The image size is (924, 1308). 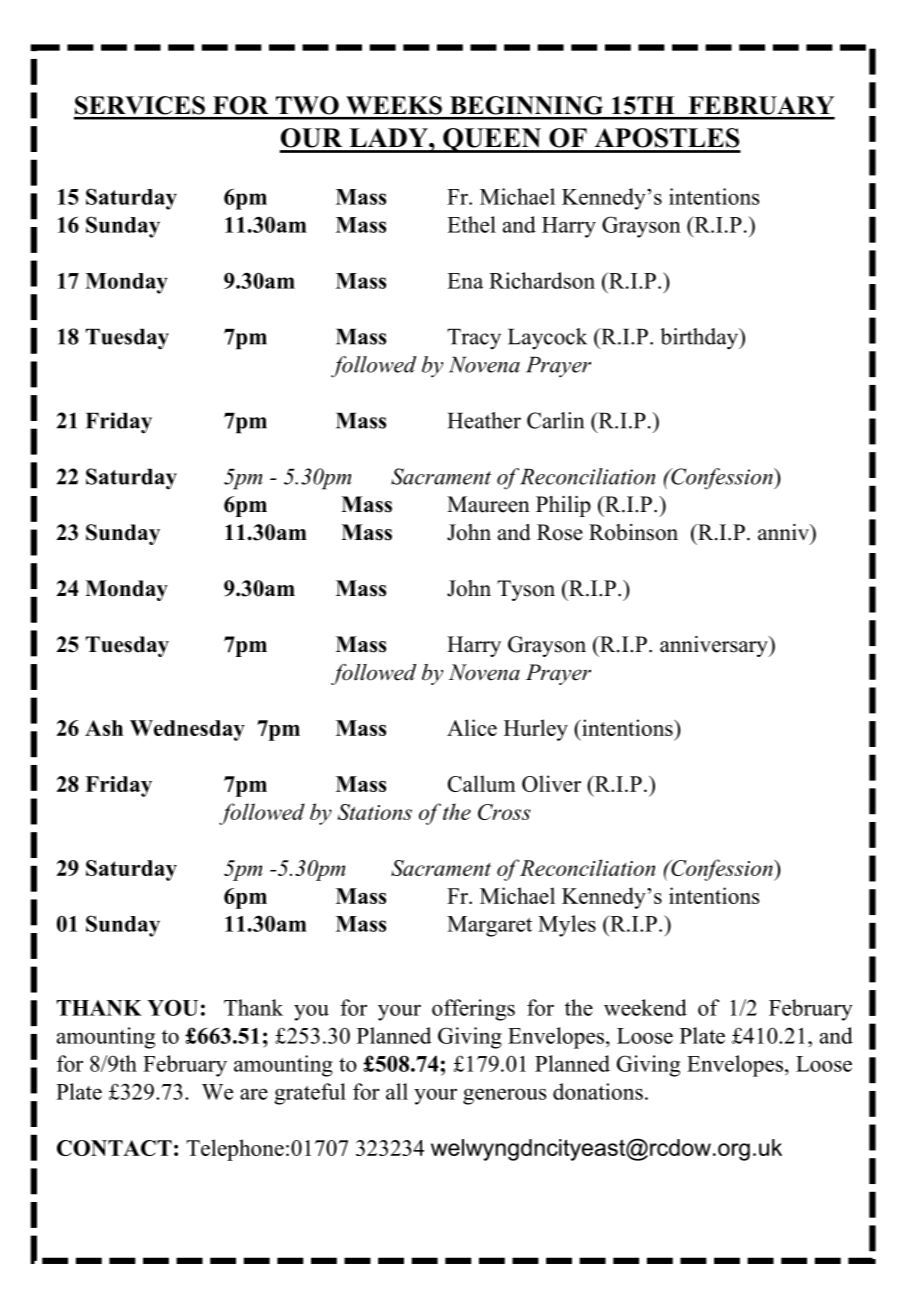 I want to click on Ash, so click(x=104, y=728).
